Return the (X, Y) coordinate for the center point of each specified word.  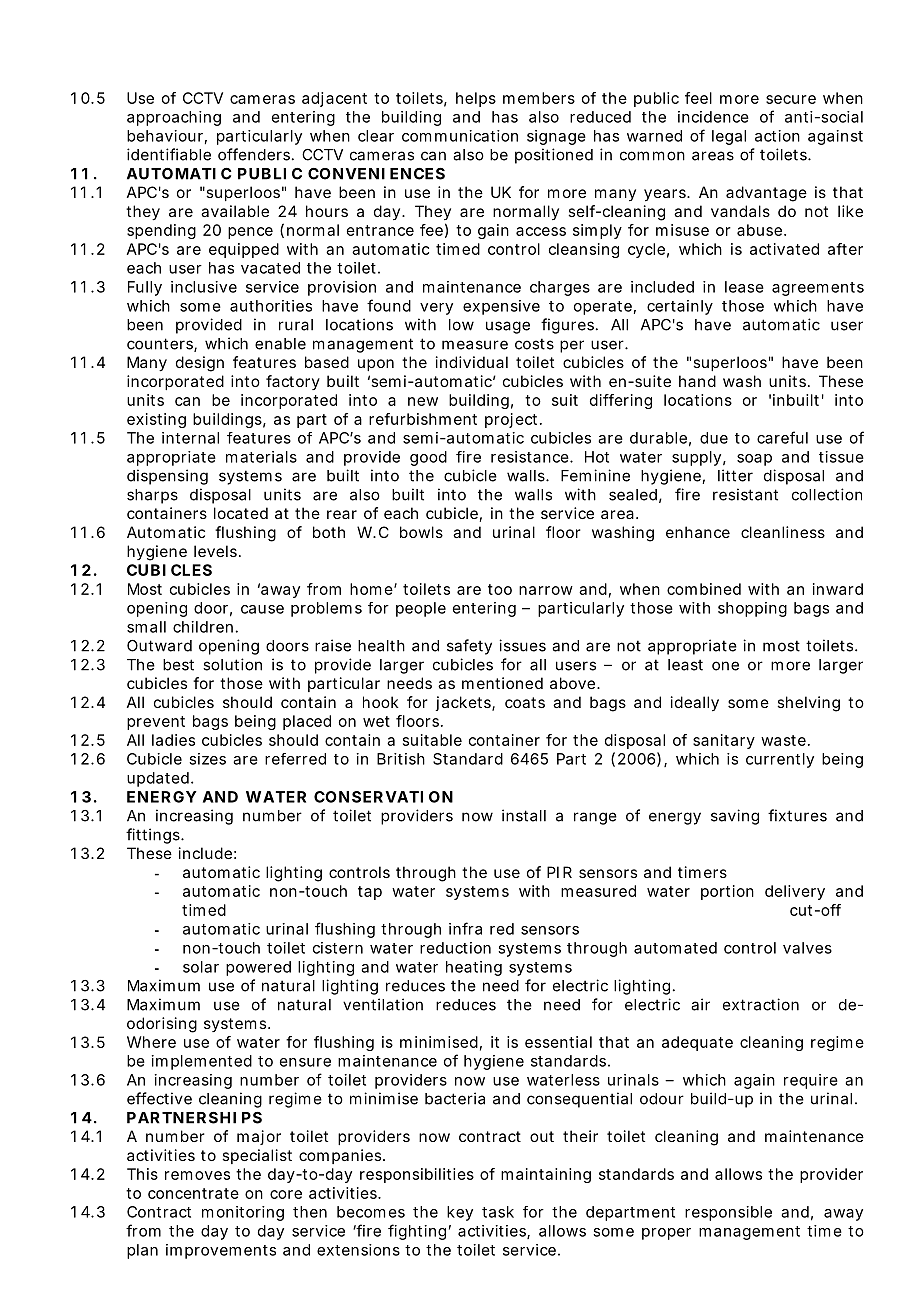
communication (460, 136)
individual (472, 362)
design (200, 364)
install (524, 815)
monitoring (243, 1213)
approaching (174, 118)
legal (729, 137)
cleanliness (783, 532)
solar (201, 967)
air (700, 1004)
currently (780, 760)
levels (217, 551)
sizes (207, 759)
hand (697, 381)
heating (474, 968)
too (500, 589)
